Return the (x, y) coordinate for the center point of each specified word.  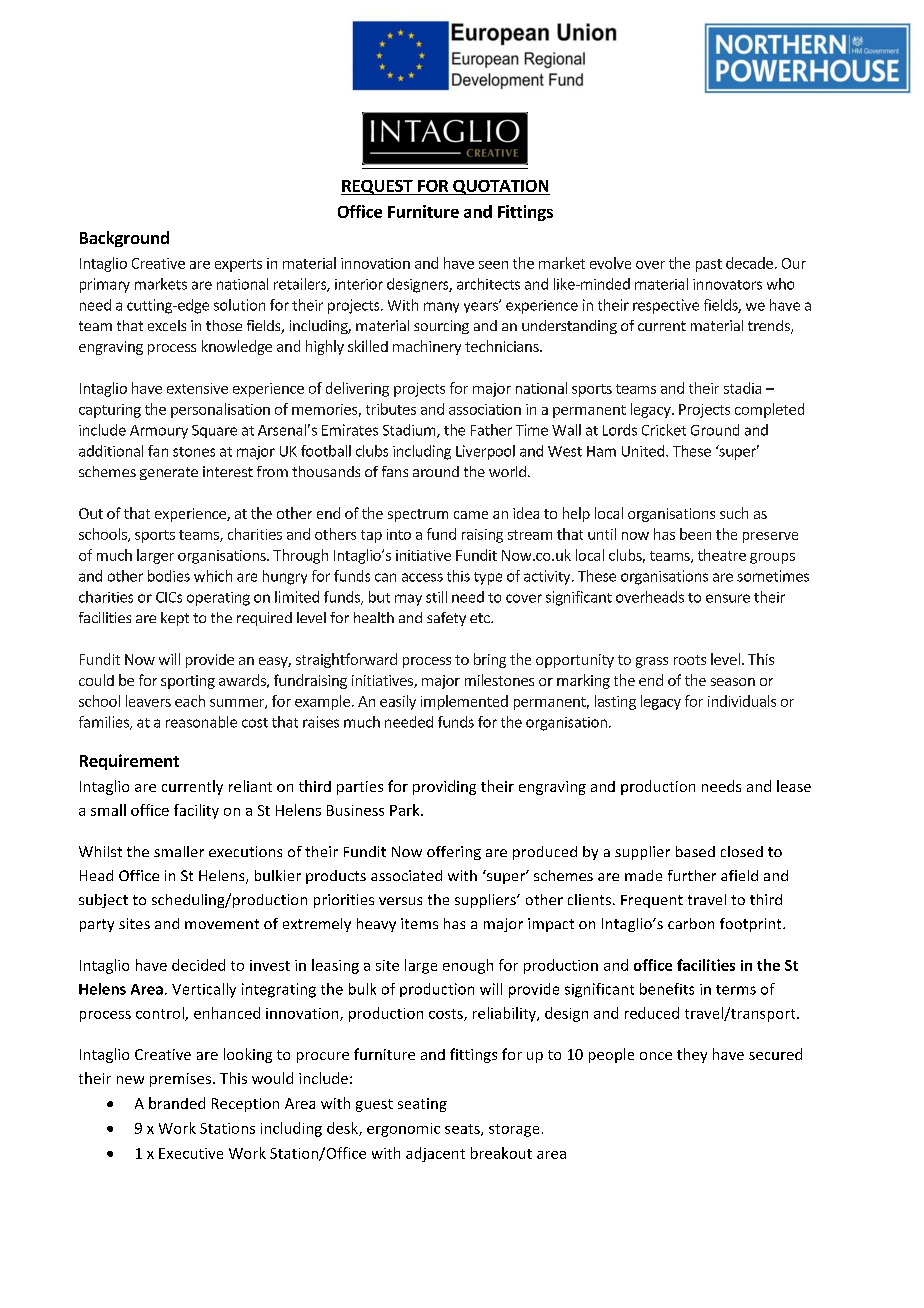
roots (690, 660)
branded (177, 1103)
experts (238, 265)
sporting (188, 682)
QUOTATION (500, 187)
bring (490, 660)
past (709, 265)
